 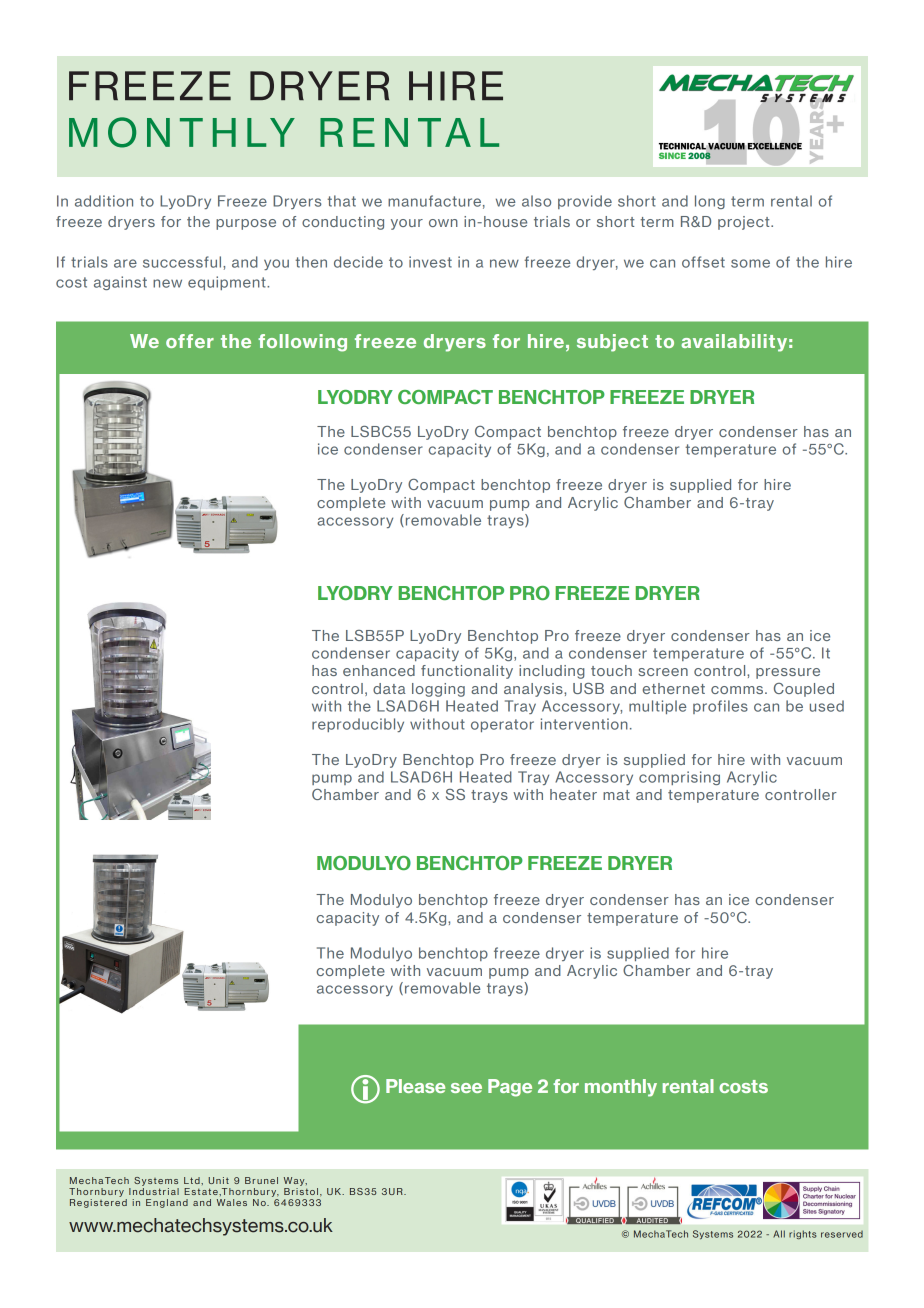 What do you see at coordinates (443, 223) in the screenshot?
I see `own` at bounding box center [443, 223].
